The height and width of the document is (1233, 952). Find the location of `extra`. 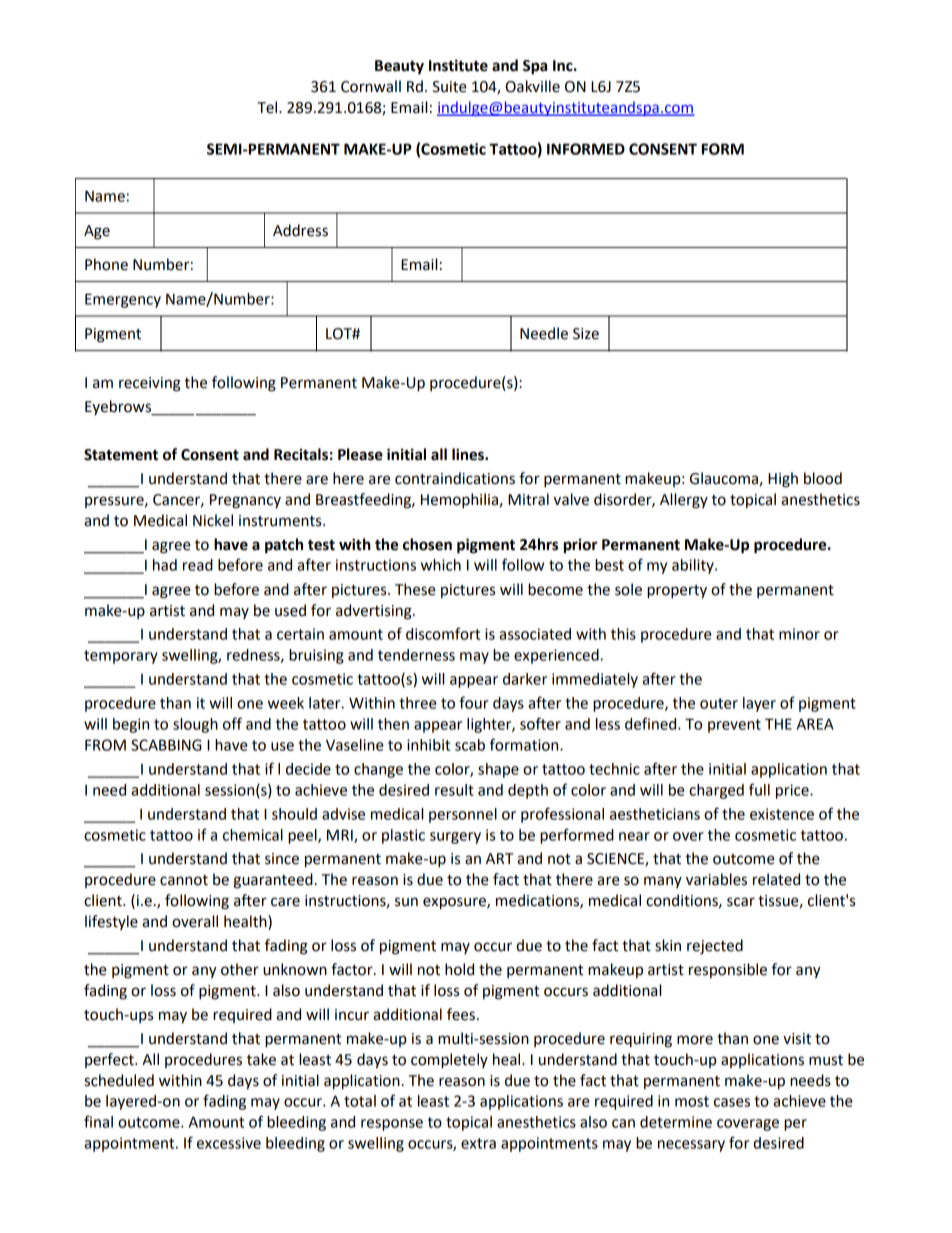

extra is located at coordinates (478, 1143).
